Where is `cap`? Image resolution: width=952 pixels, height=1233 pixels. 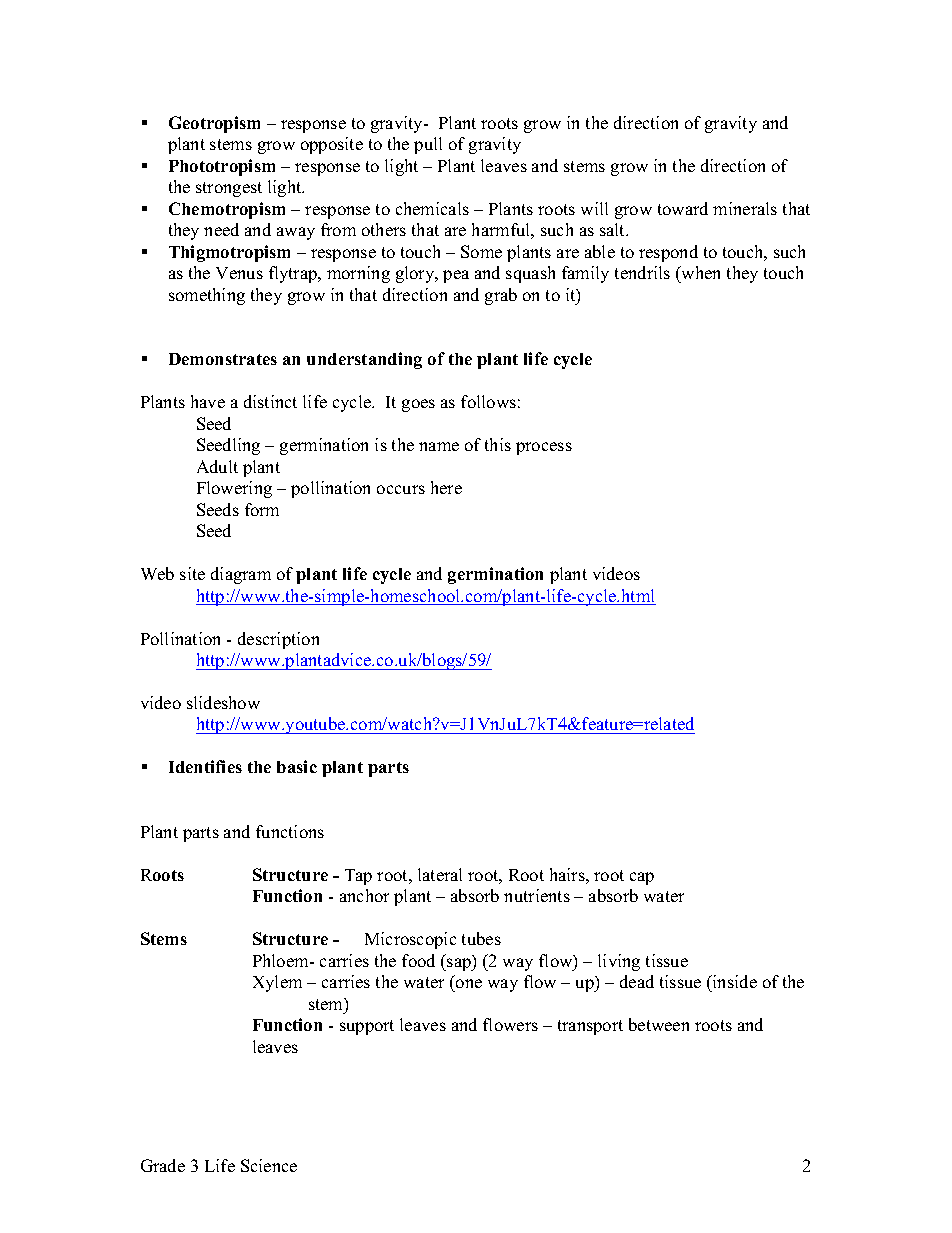
cap is located at coordinates (642, 878).
